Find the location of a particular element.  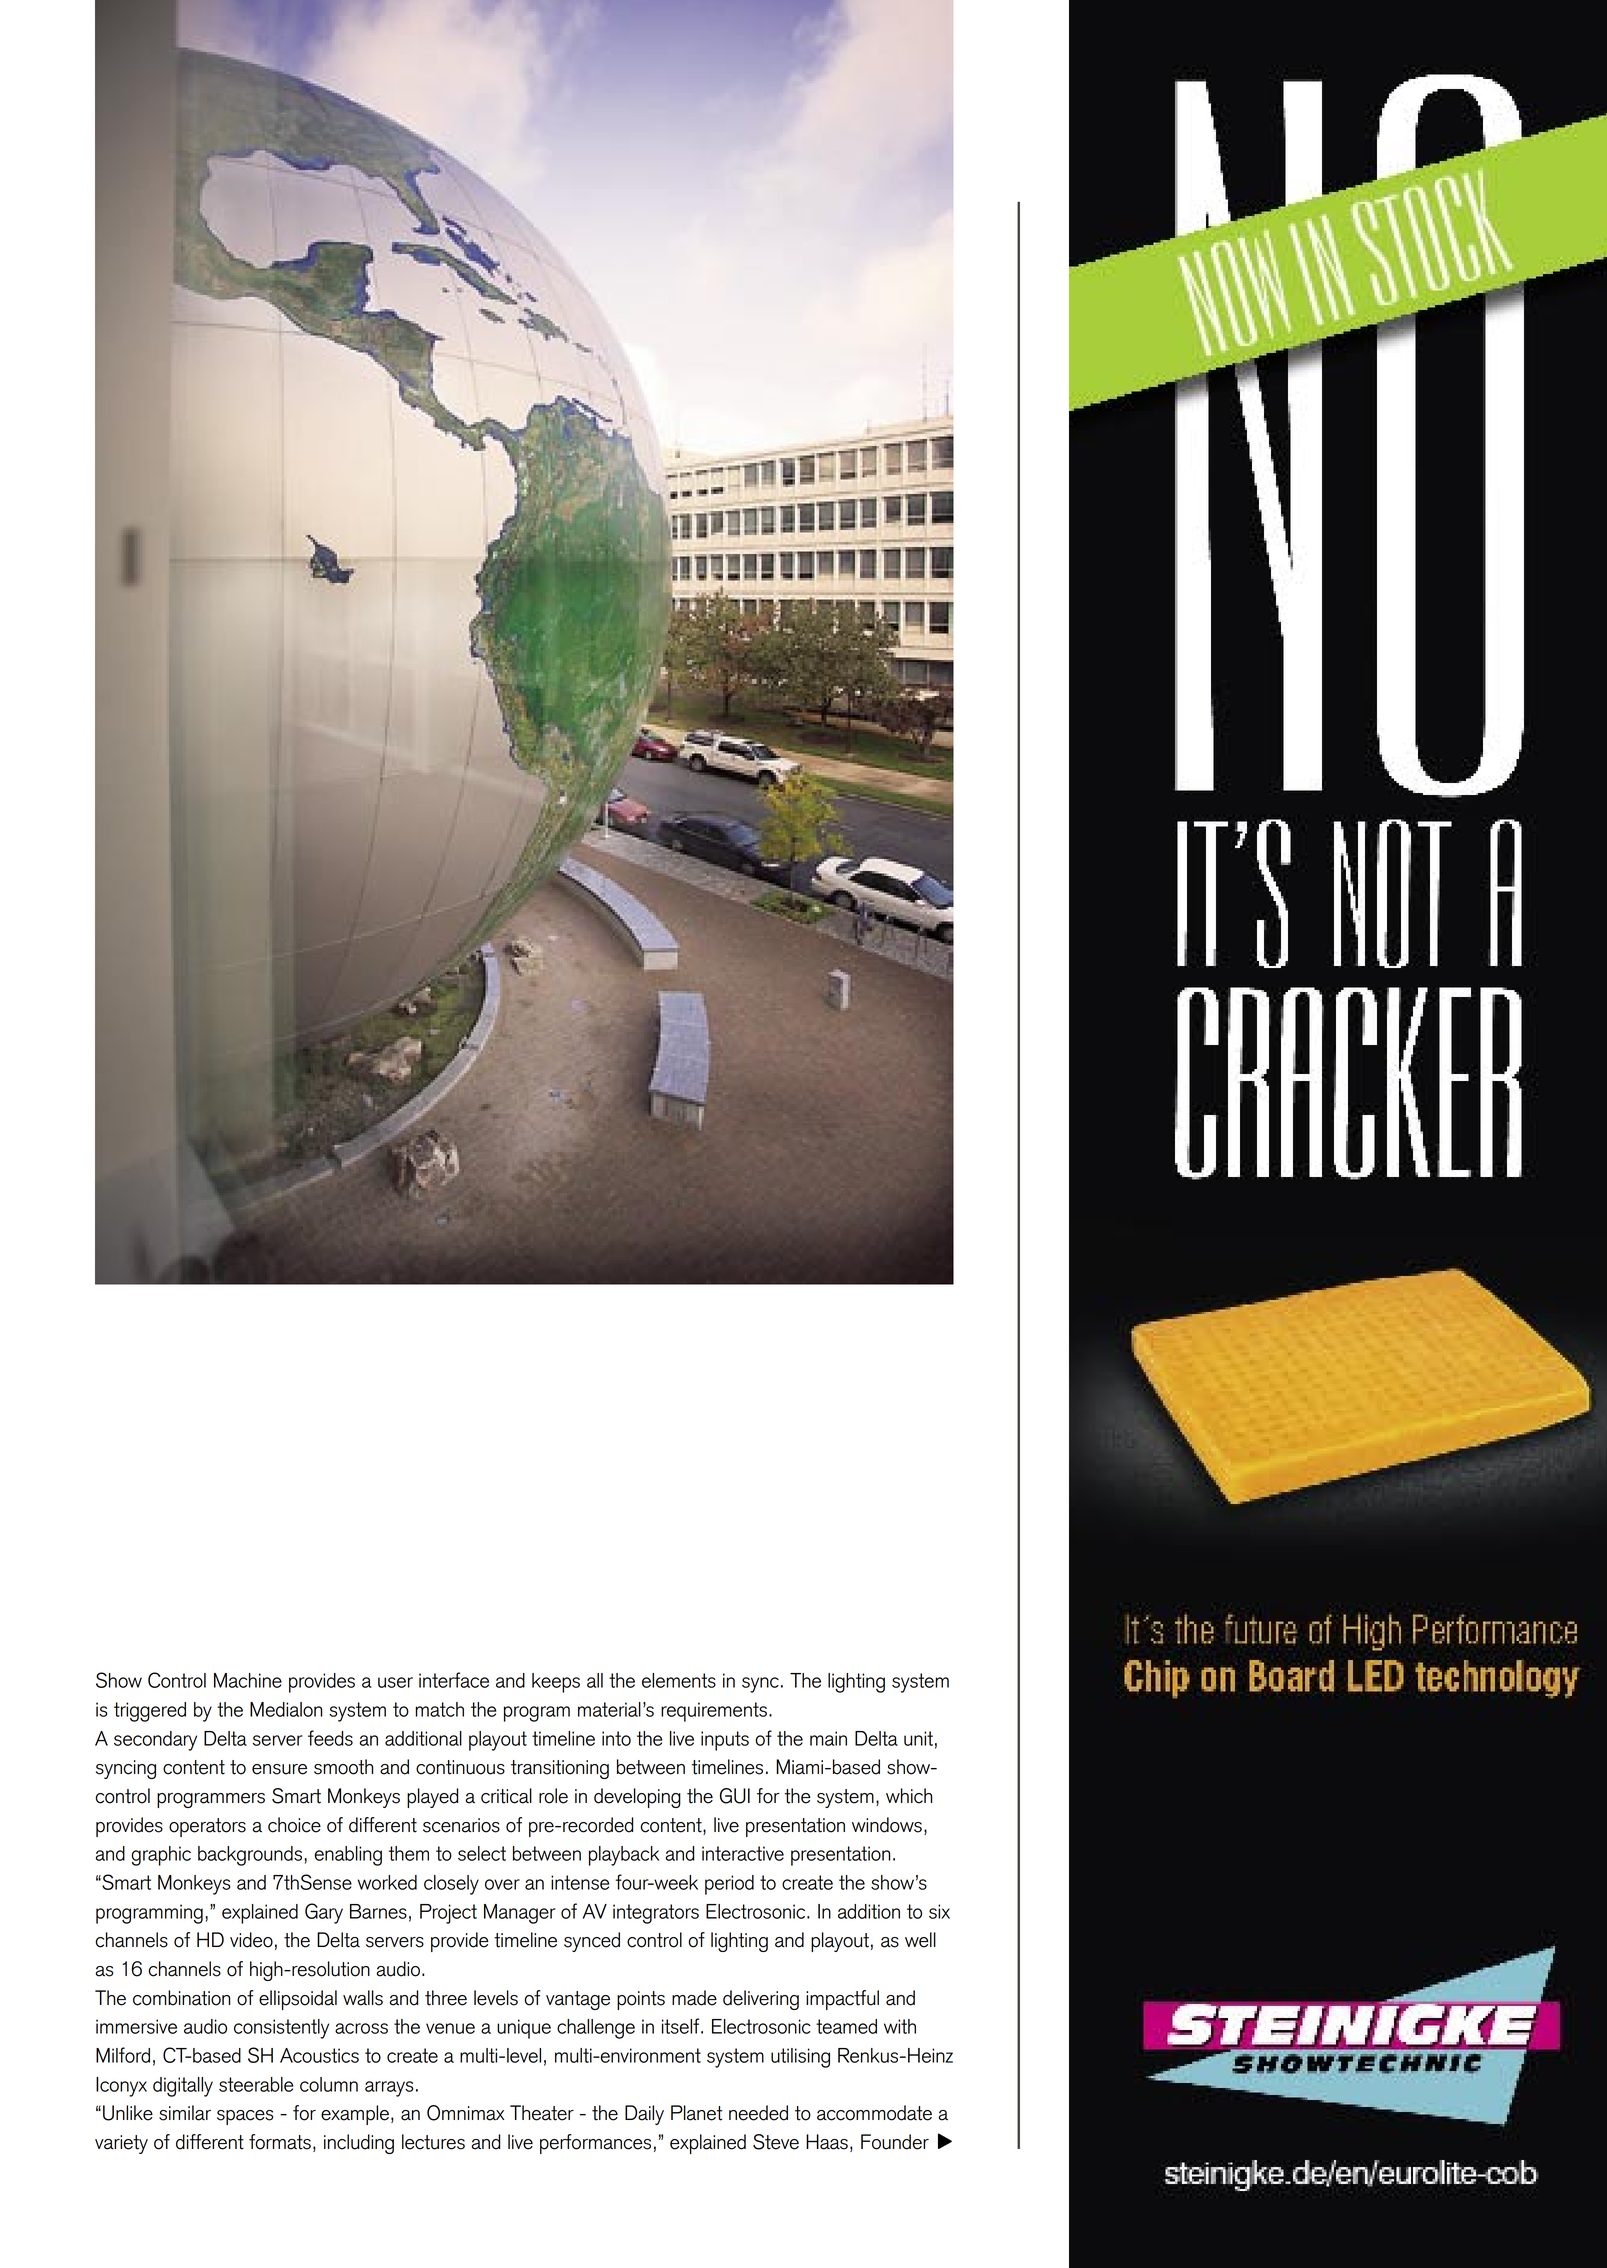

Manager is located at coordinates (519, 1914).
